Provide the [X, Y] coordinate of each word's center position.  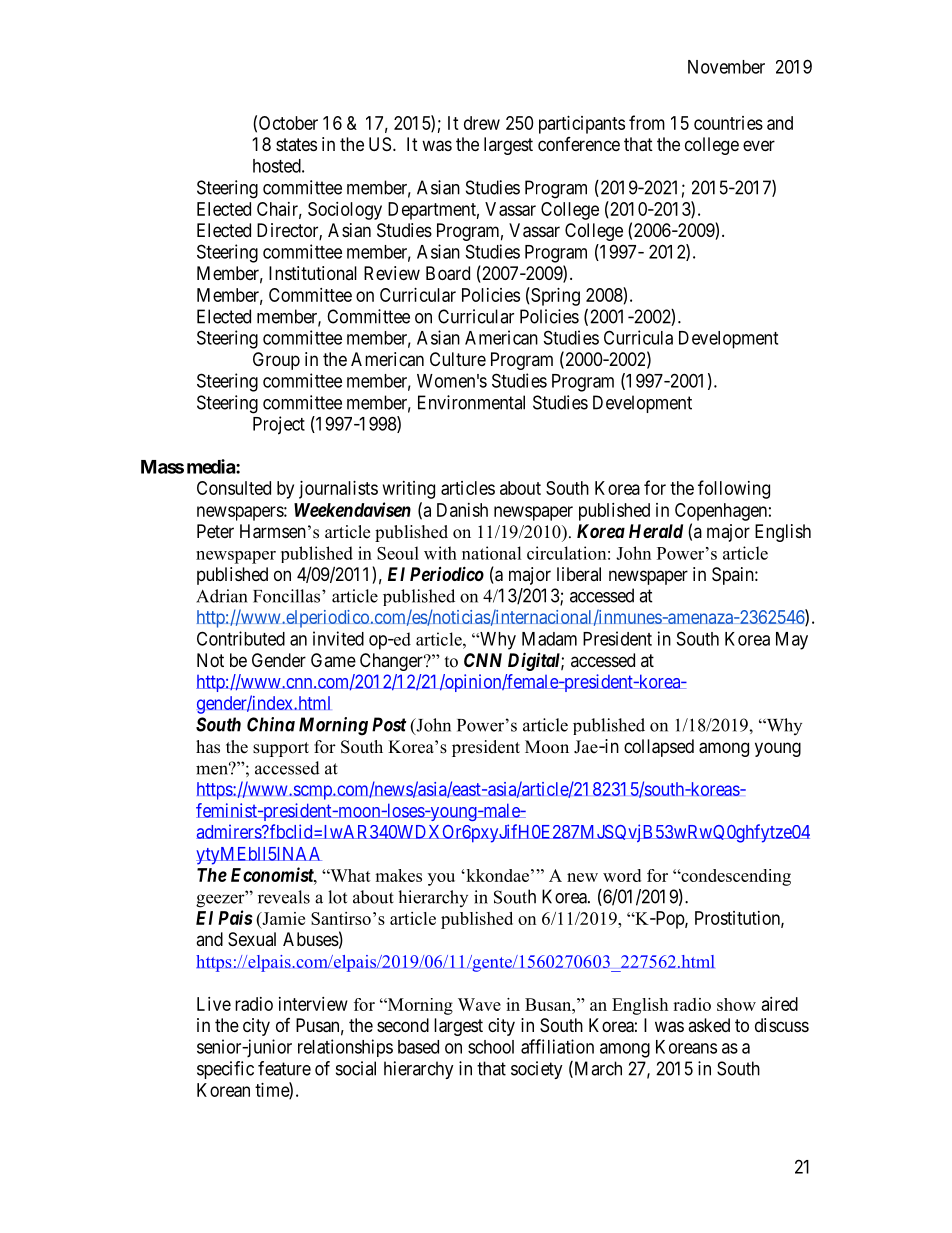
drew [482, 123]
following [734, 489]
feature [284, 1068]
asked [709, 1025]
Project [279, 425]
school [491, 1047]
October [288, 123]
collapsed [659, 748]
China [271, 724]
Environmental [471, 402]
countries [728, 123]
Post [389, 724]
